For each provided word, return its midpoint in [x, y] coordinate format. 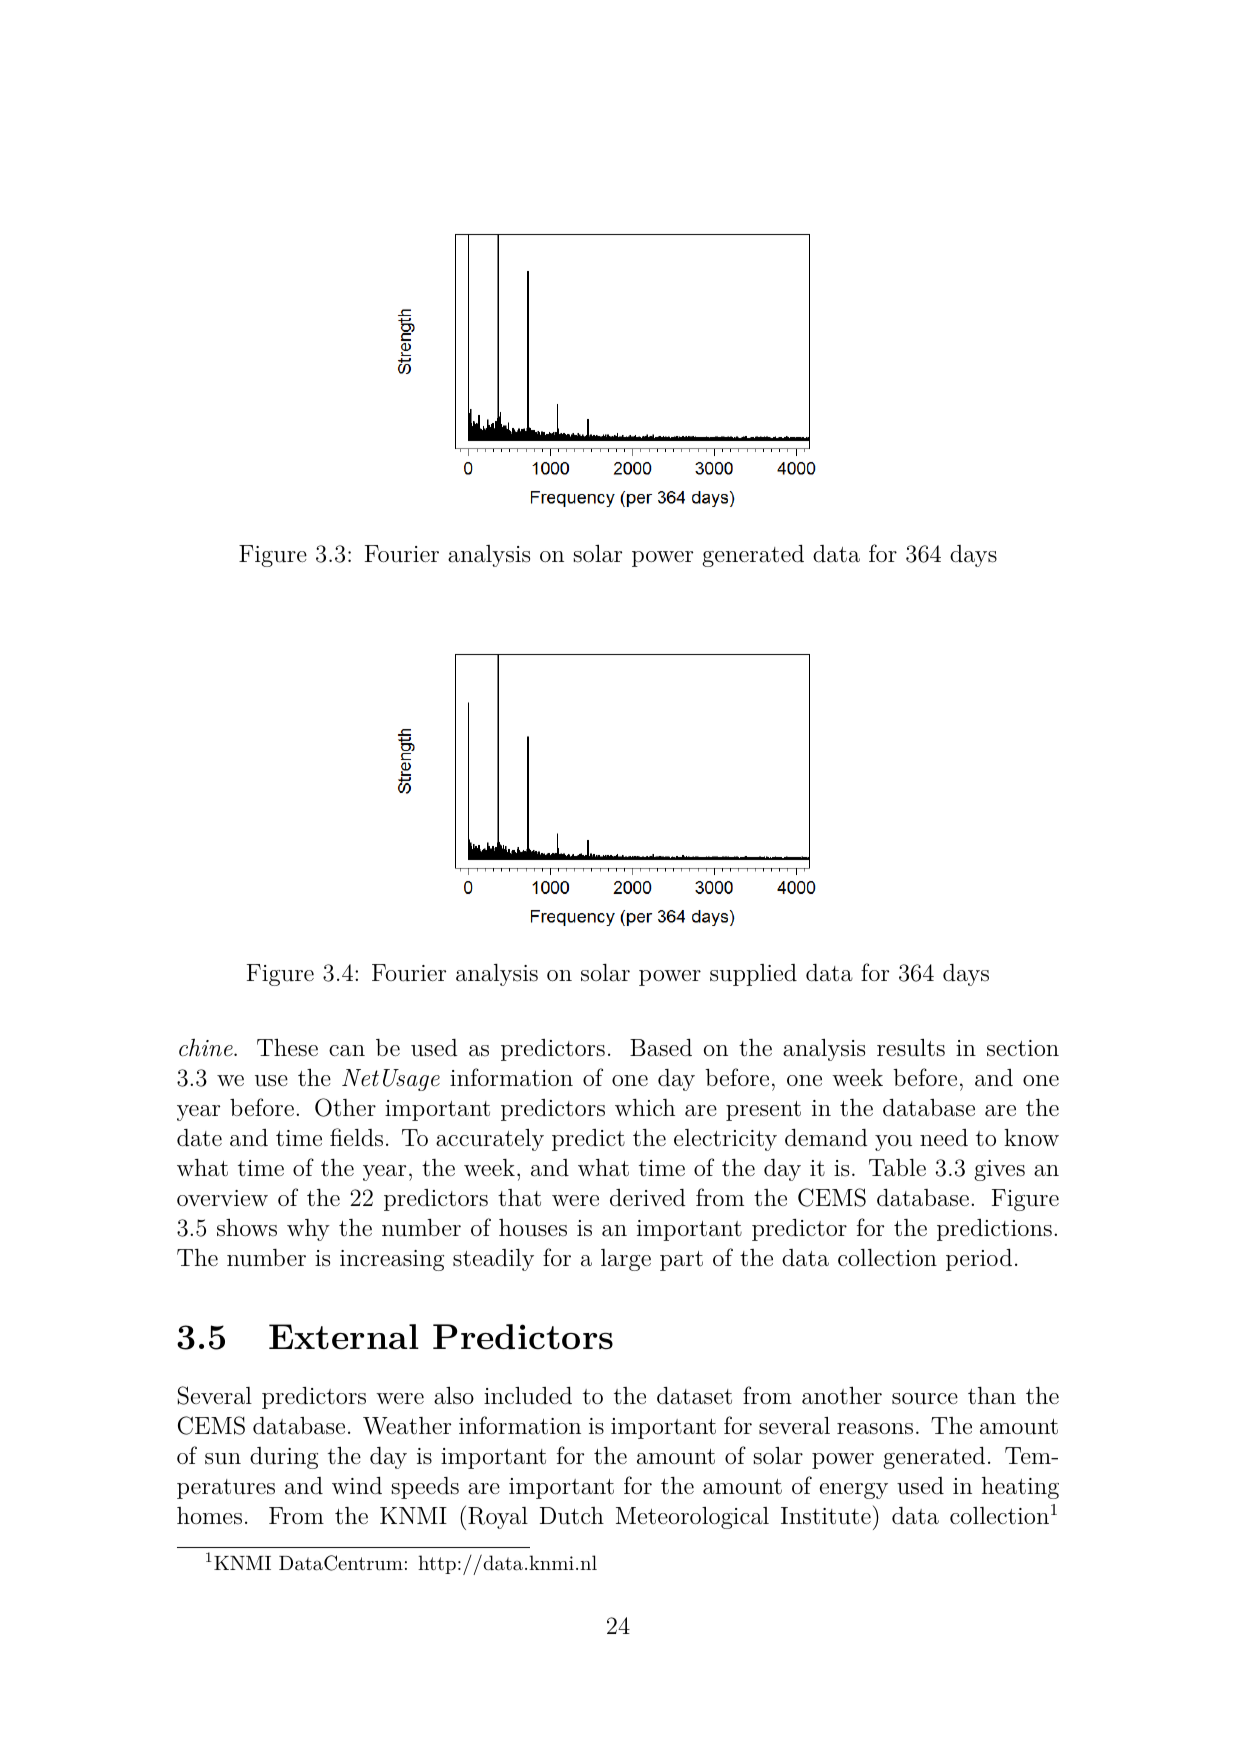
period [979, 1260]
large [626, 1260]
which [645, 1107]
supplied [753, 975]
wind [357, 1486]
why [308, 1230]
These [287, 1047]
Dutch [572, 1516]
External [344, 1337]
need [944, 1137]
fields [356, 1137]
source [925, 1399]
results [911, 1048]
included [528, 1396]
